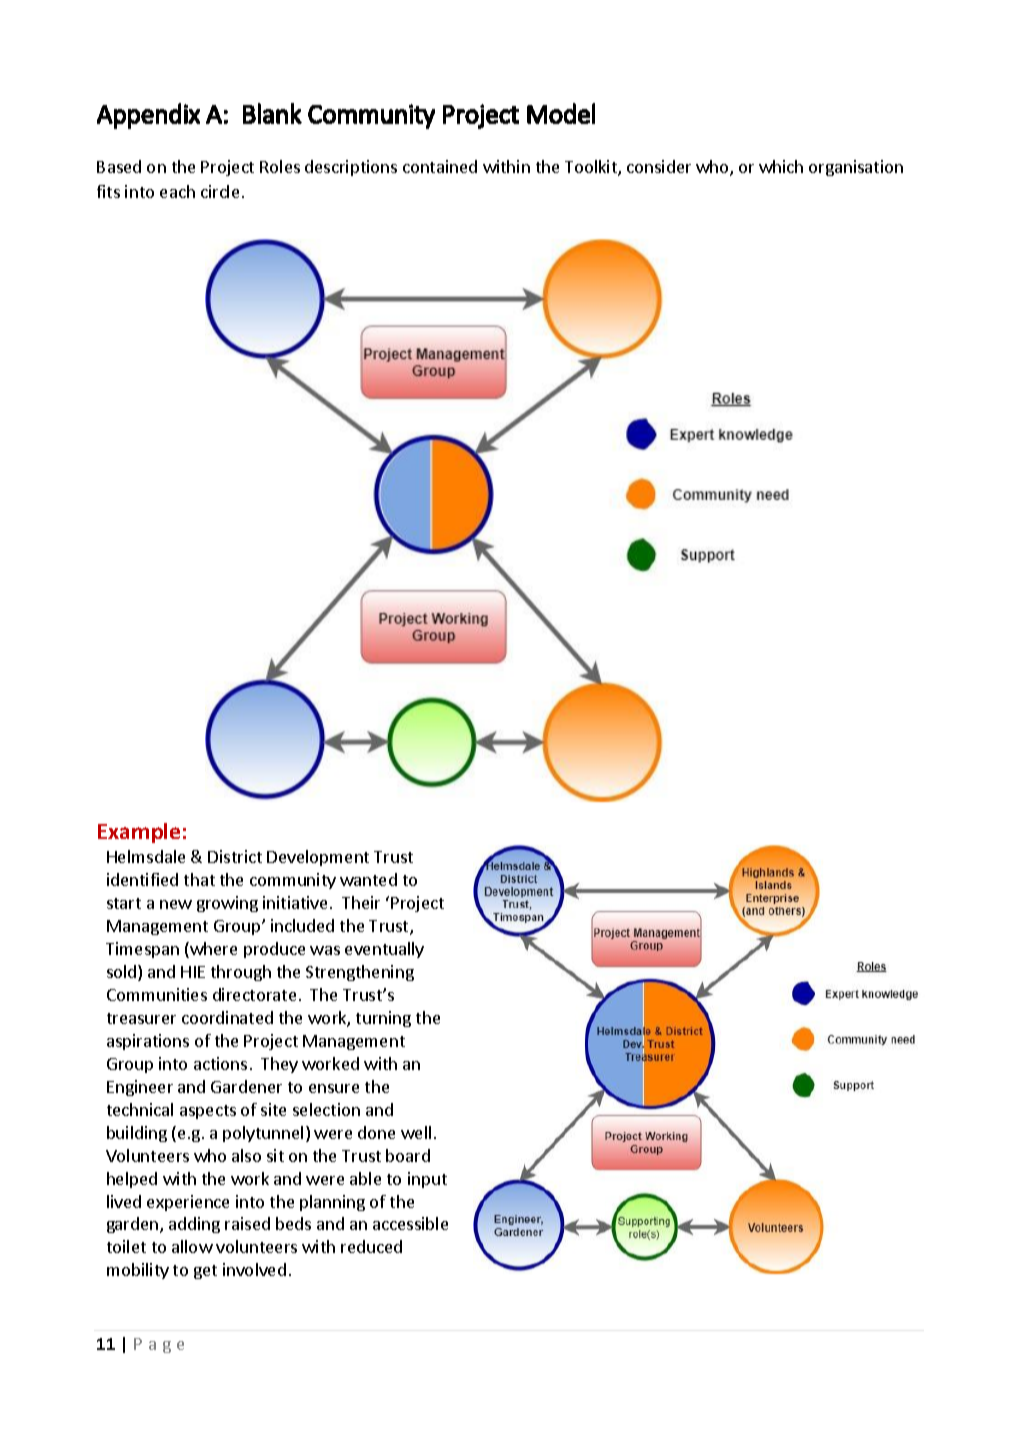 This document has height=1439, width=1018. What do you see at coordinates (440, 166) in the document?
I see `contained` at bounding box center [440, 166].
